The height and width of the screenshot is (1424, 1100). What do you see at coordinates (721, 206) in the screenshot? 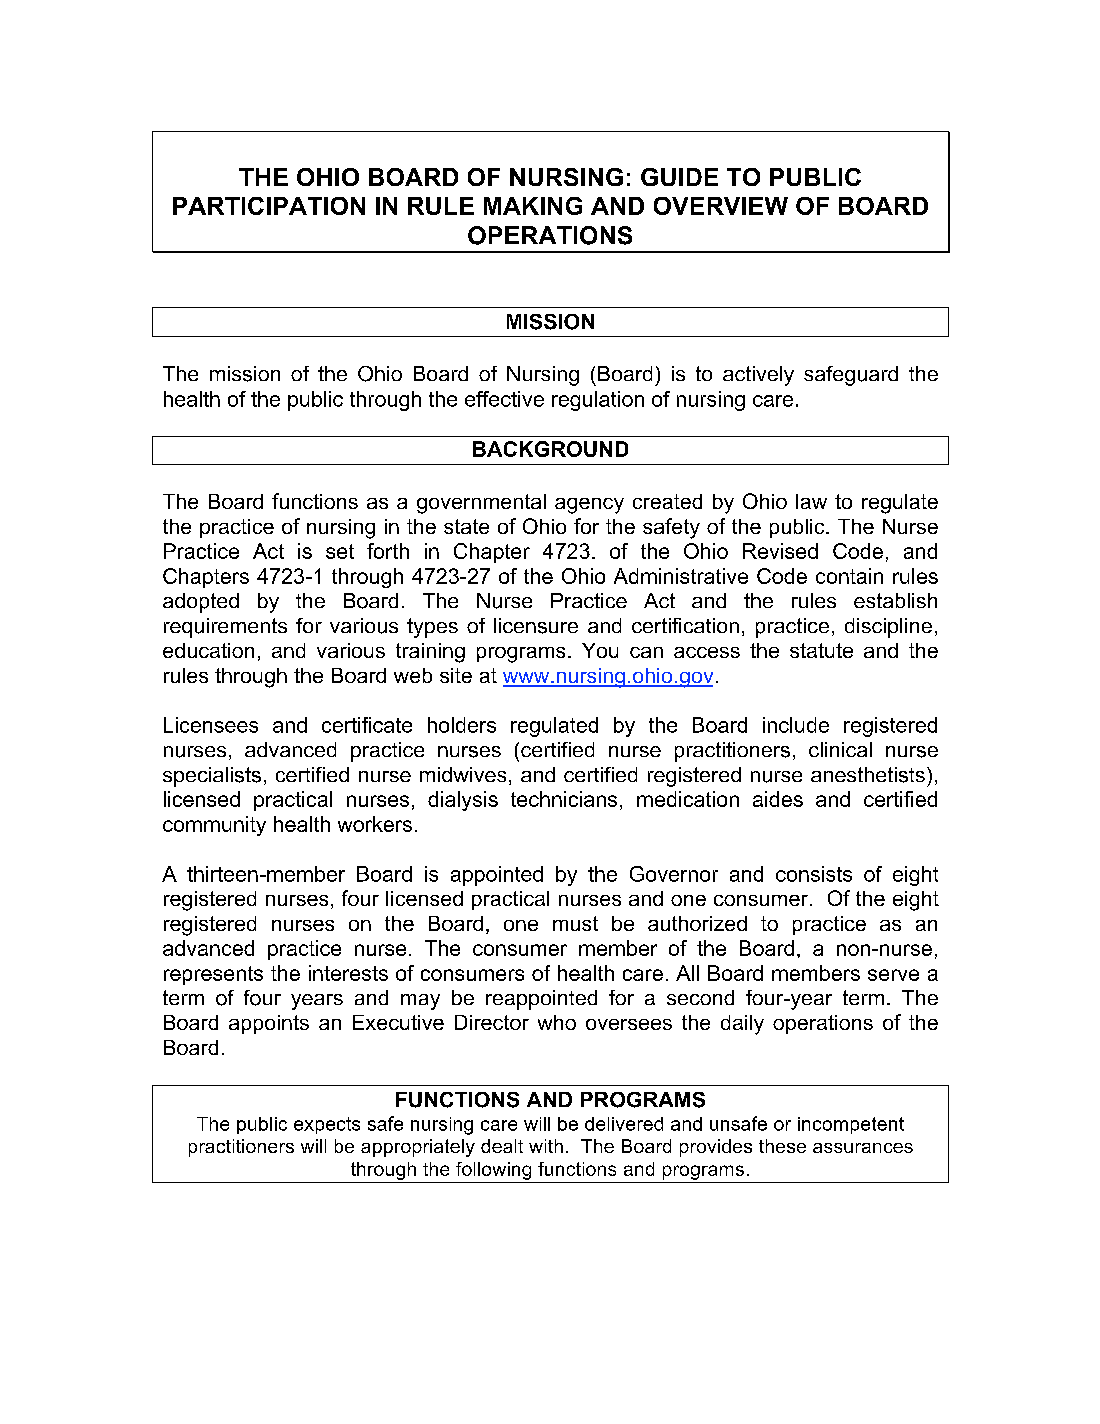
I see `OVERVIEW` at bounding box center [721, 206].
